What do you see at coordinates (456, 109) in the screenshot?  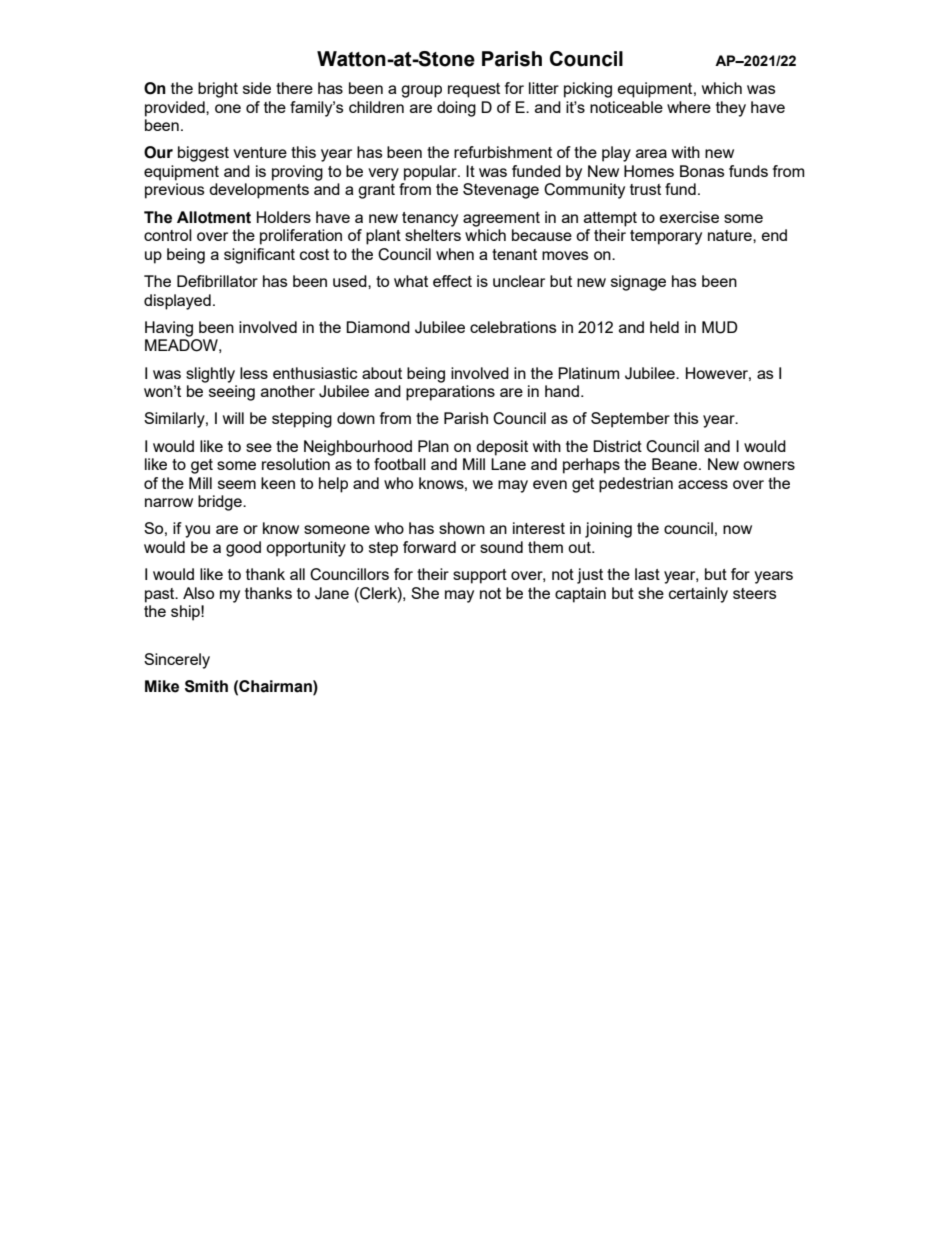 I see `doing` at bounding box center [456, 109].
